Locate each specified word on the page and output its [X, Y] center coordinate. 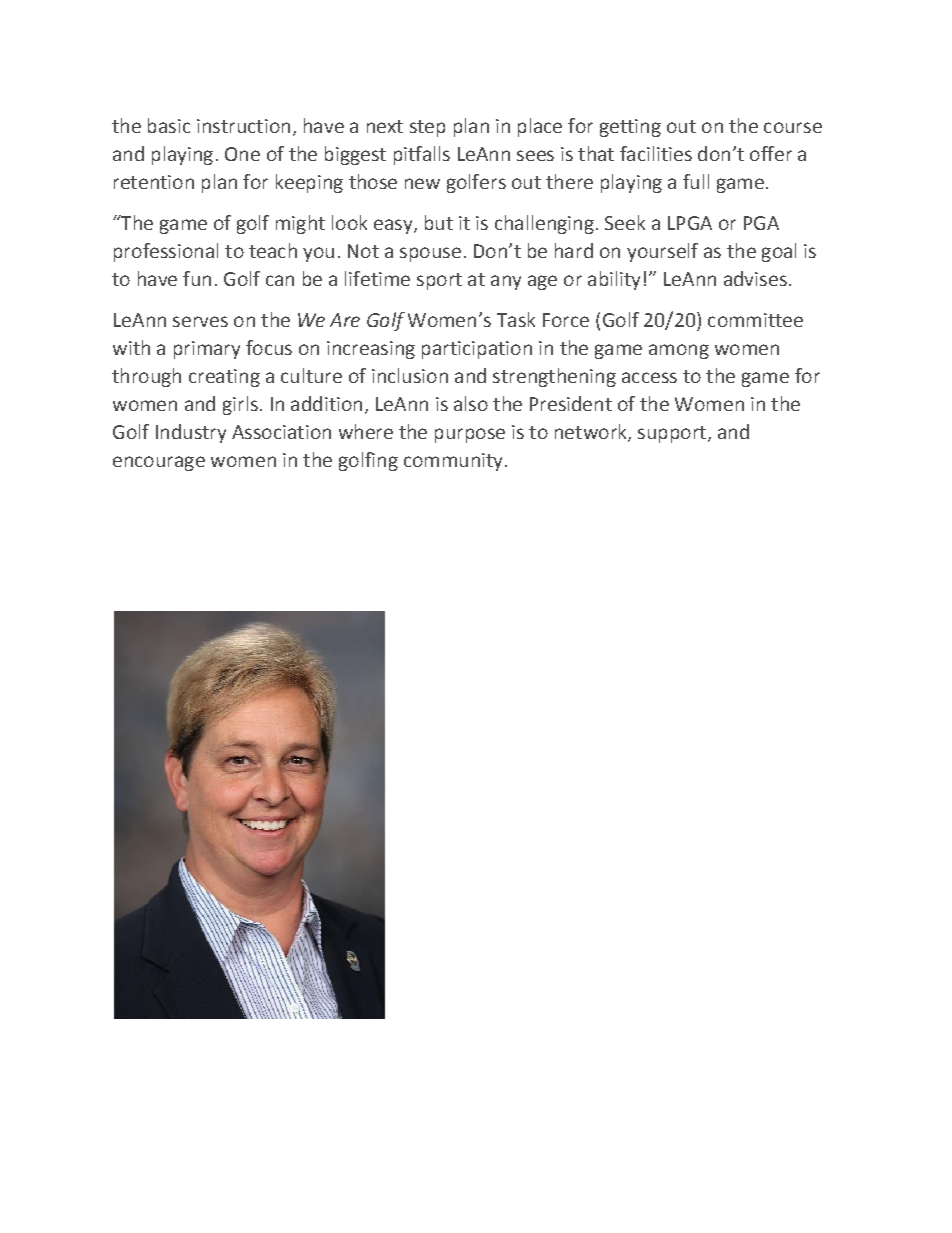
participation [477, 350]
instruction [243, 126]
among [679, 351]
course [793, 127]
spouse [430, 254]
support [672, 434]
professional [166, 252]
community [453, 462]
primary [207, 350]
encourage [159, 463]
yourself [662, 252]
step [427, 128]
